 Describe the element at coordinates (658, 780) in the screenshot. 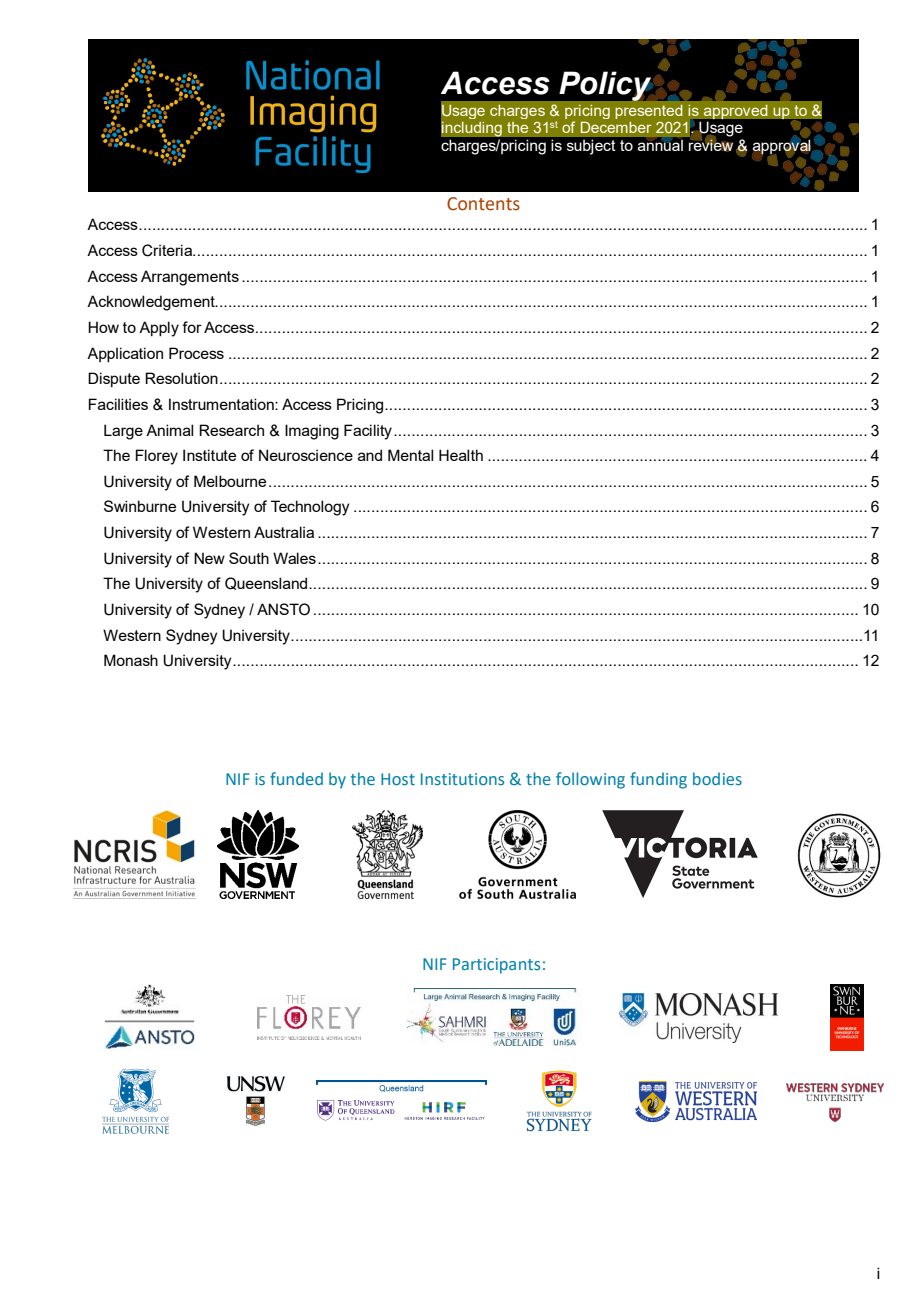

I see `funding` at that location.
